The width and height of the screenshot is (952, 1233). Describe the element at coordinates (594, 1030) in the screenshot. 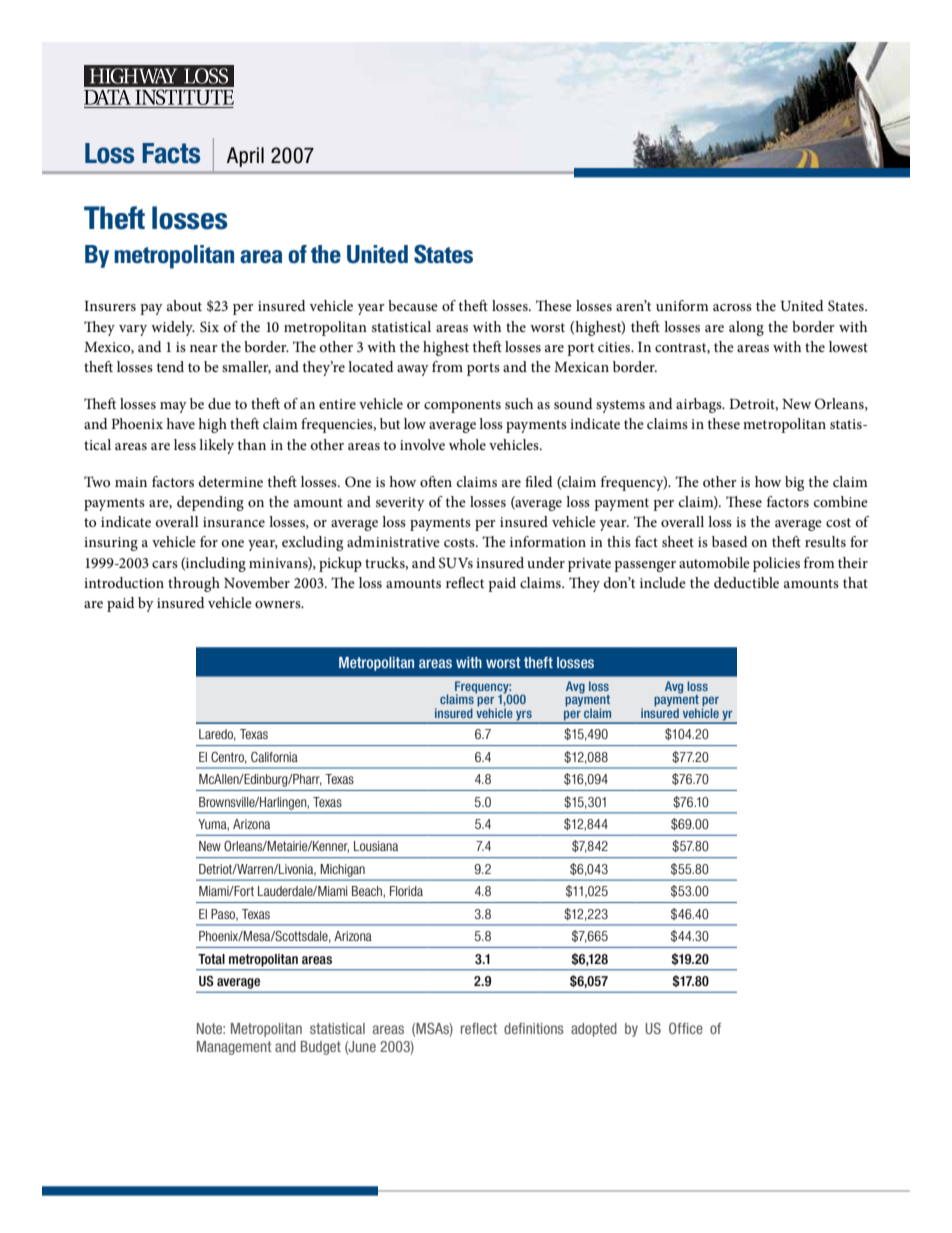

I see `adopted` at that location.
